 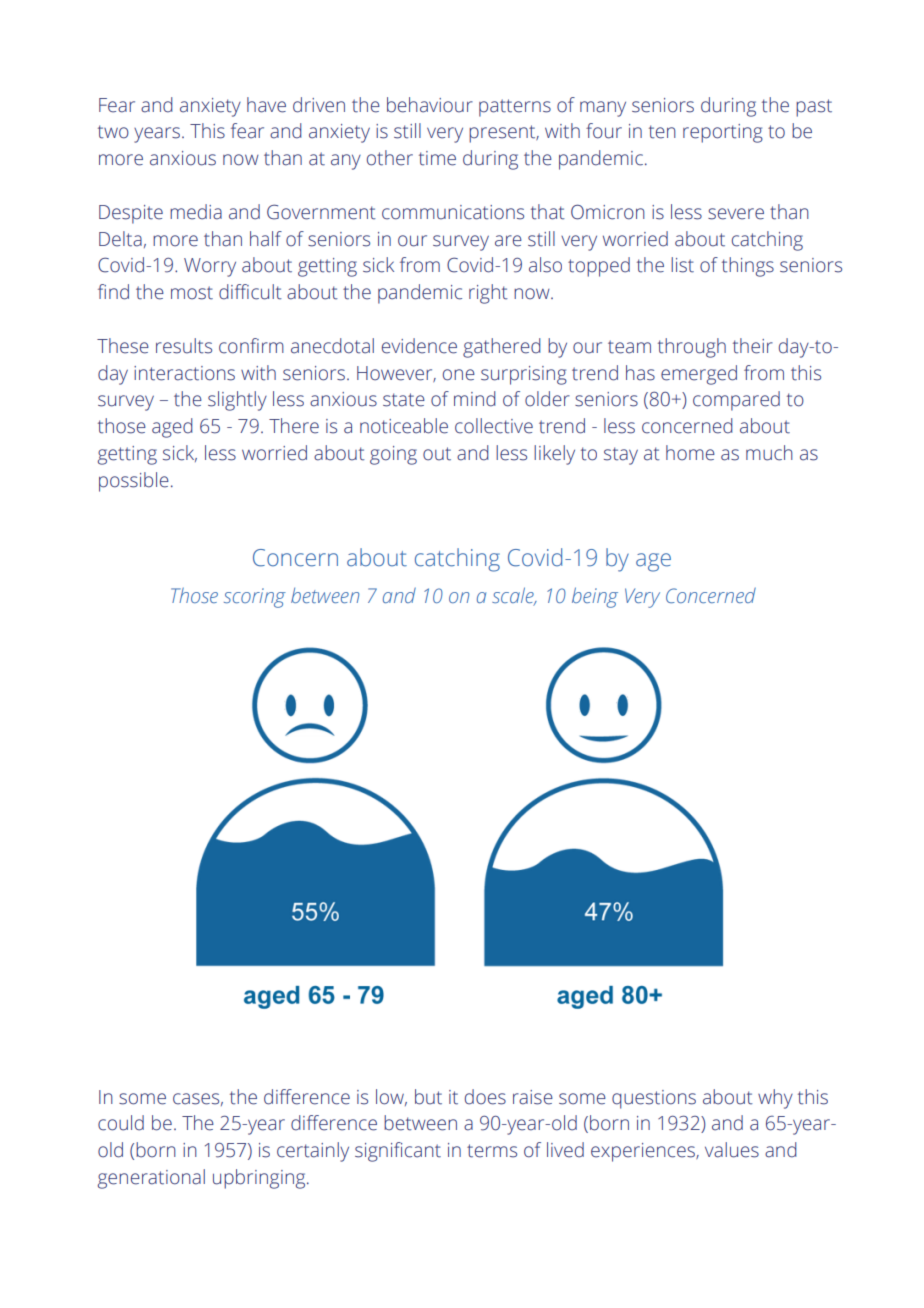 What do you see at coordinates (437, 158) in the screenshot?
I see `time` at bounding box center [437, 158].
